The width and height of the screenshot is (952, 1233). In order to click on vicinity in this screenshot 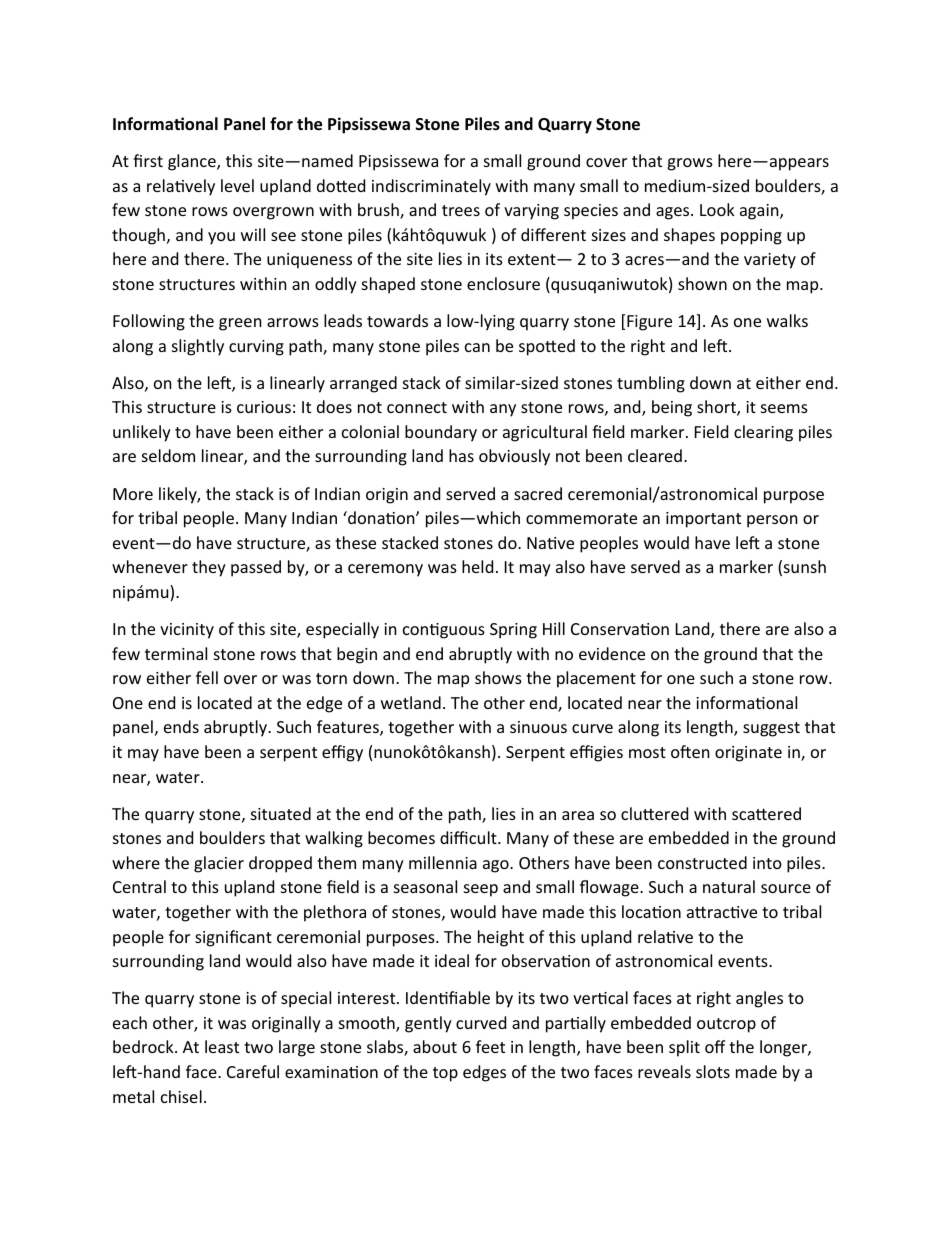, I will do `click(187, 631)`.
